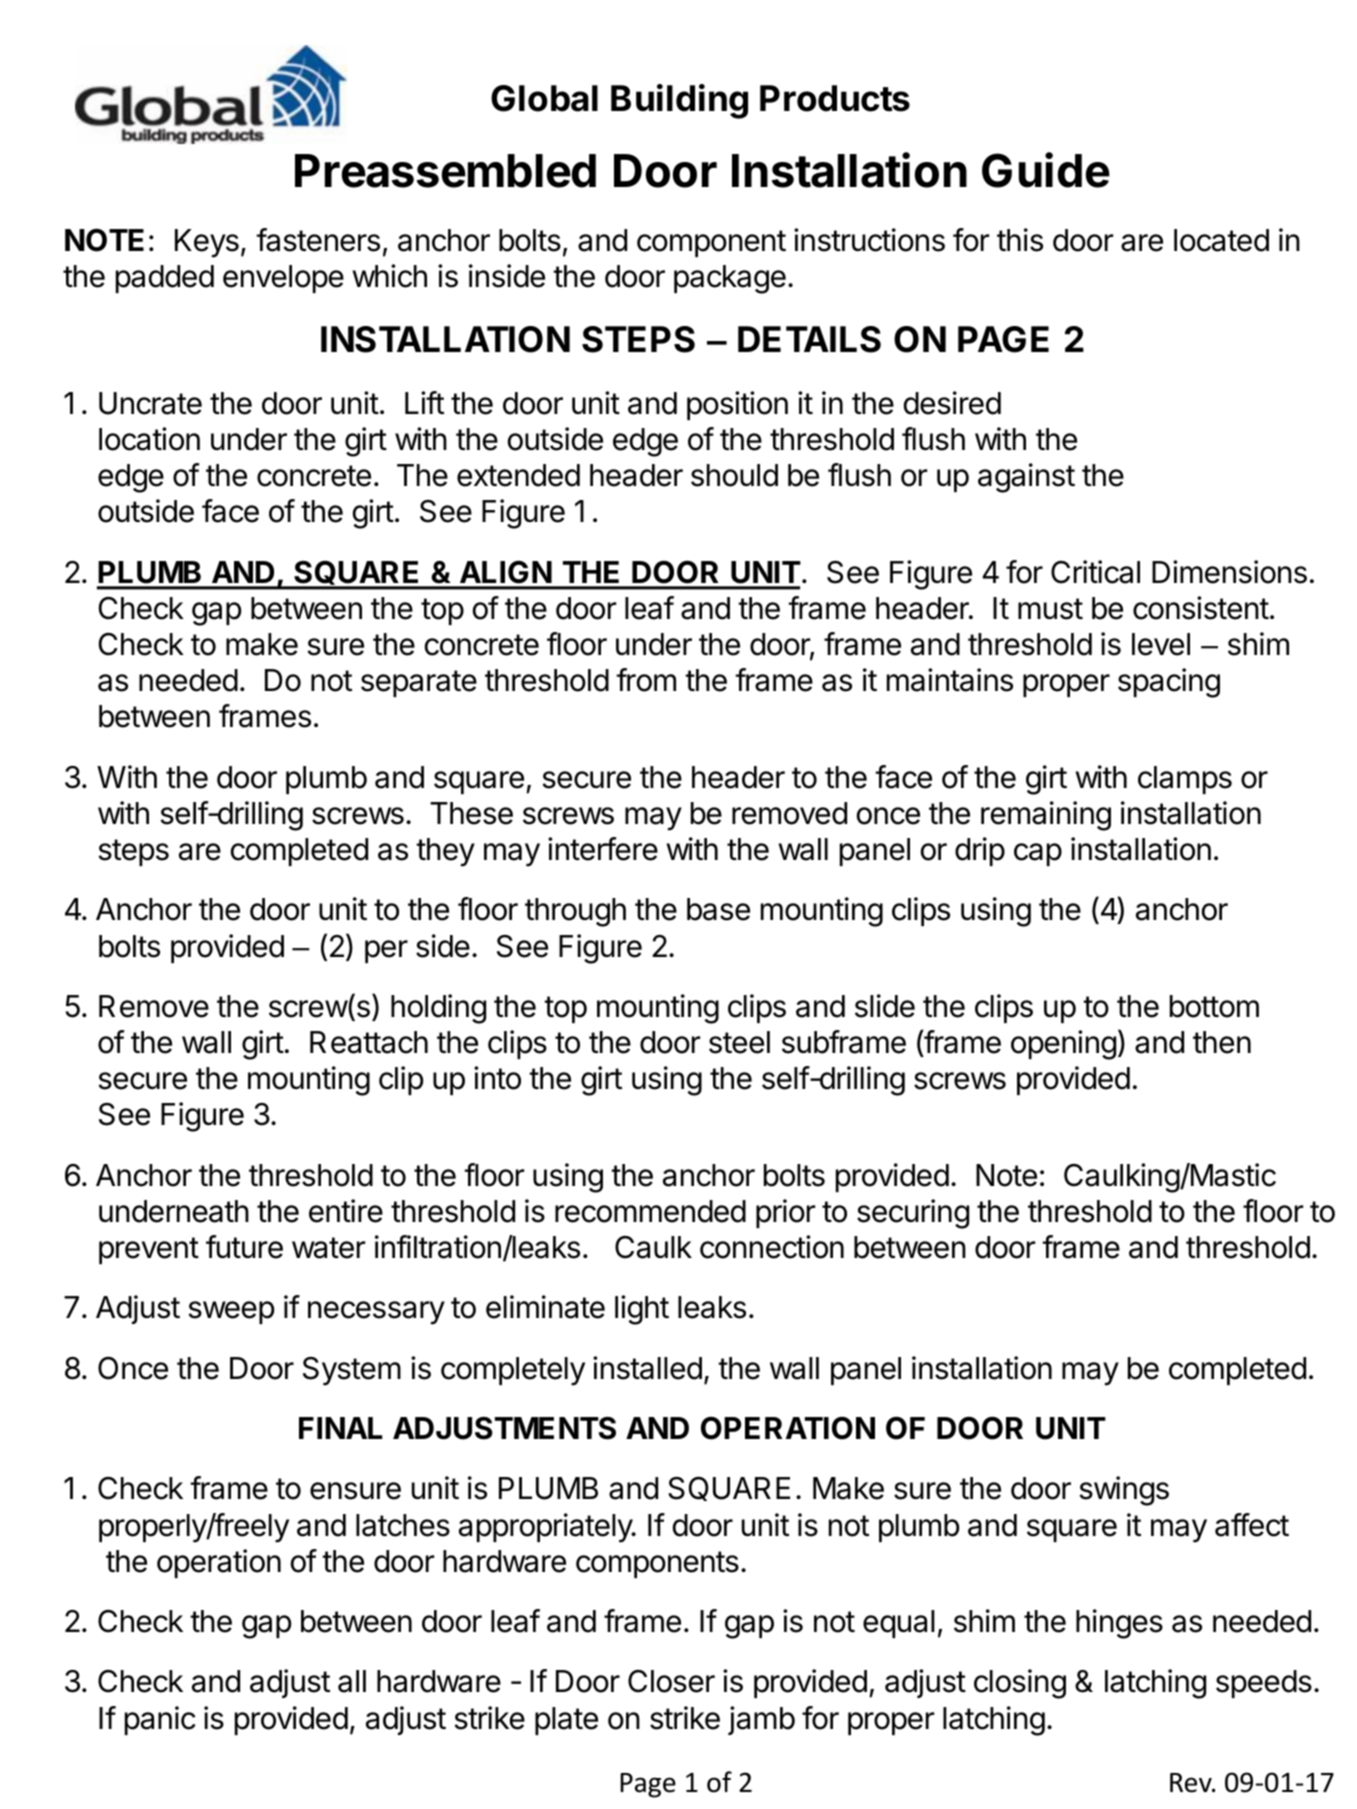 The image size is (1357, 1809). Describe the element at coordinates (1020, 1684) in the screenshot. I see `closing` at that location.
